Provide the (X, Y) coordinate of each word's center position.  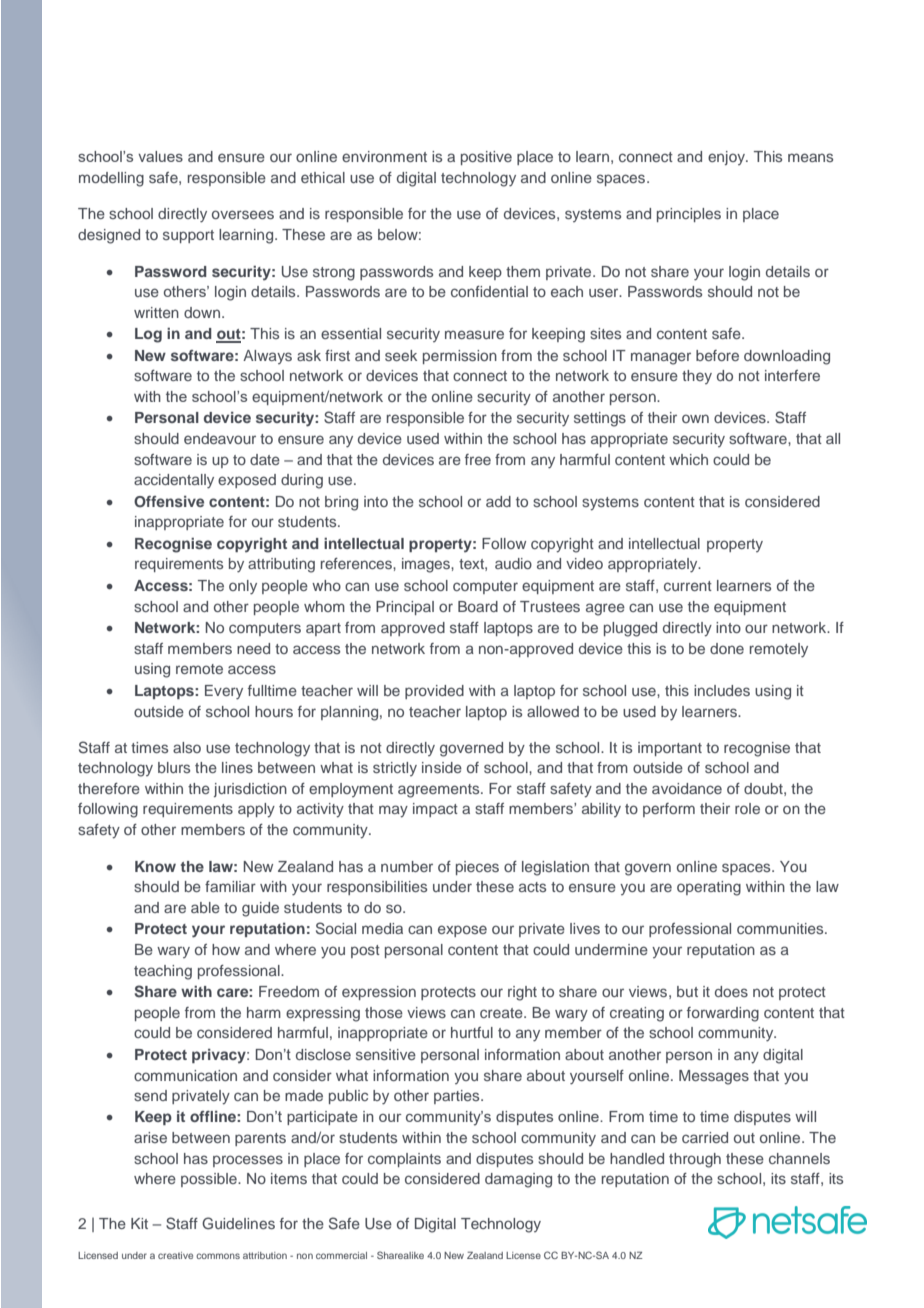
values (160, 156)
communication (185, 1075)
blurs (174, 767)
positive (486, 158)
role (747, 808)
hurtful (472, 1032)
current (688, 586)
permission (460, 357)
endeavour (220, 438)
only (243, 587)
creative (175, 1255)
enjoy (727, 158)
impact (435, 810)
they (697, 377)
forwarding (723, 1014)
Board (478, 606)
